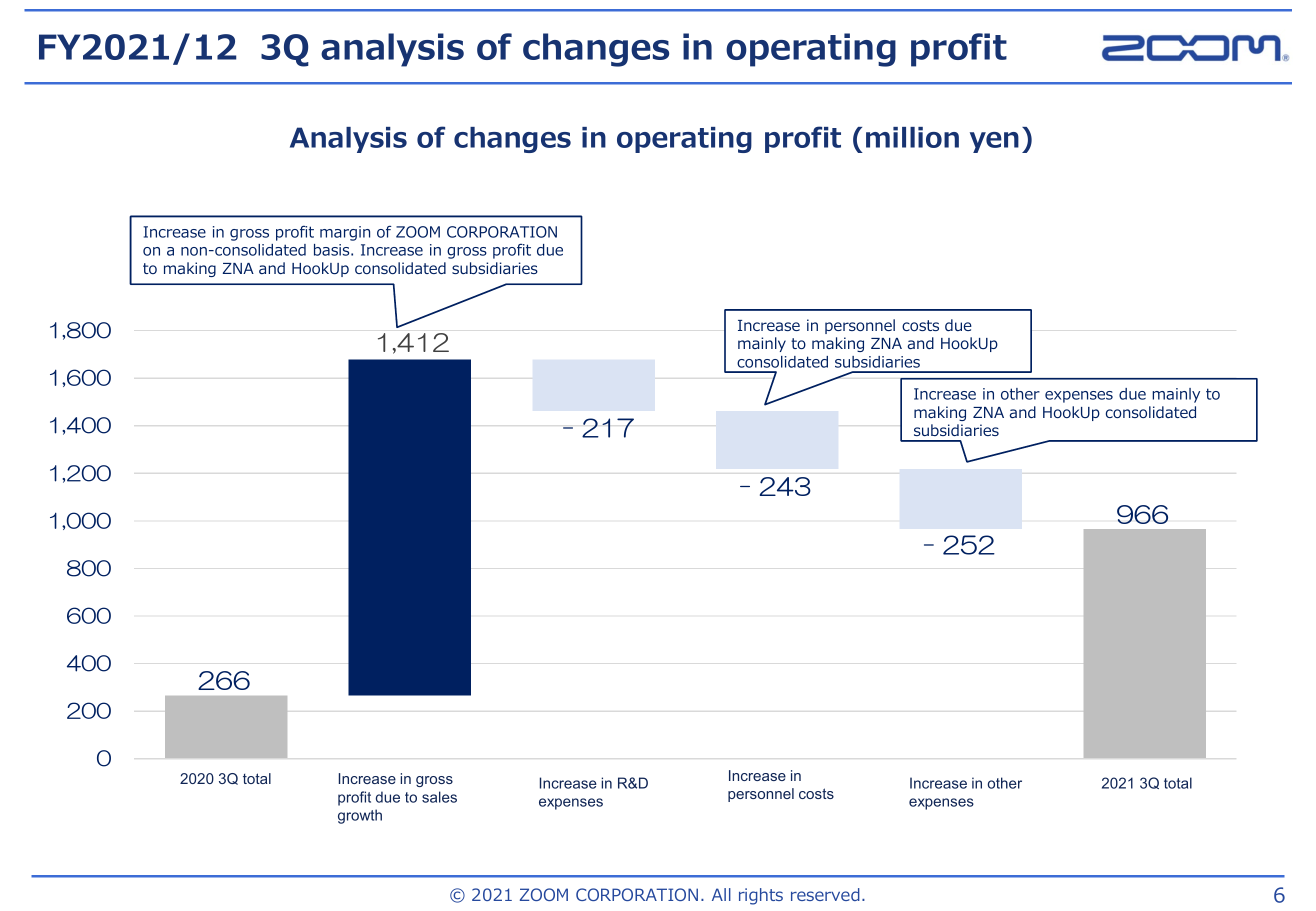 The image size is (1316, 911). What do you see at coordinates (721, 894) in the image?
I see `All` at bounding box center [721, 894].
